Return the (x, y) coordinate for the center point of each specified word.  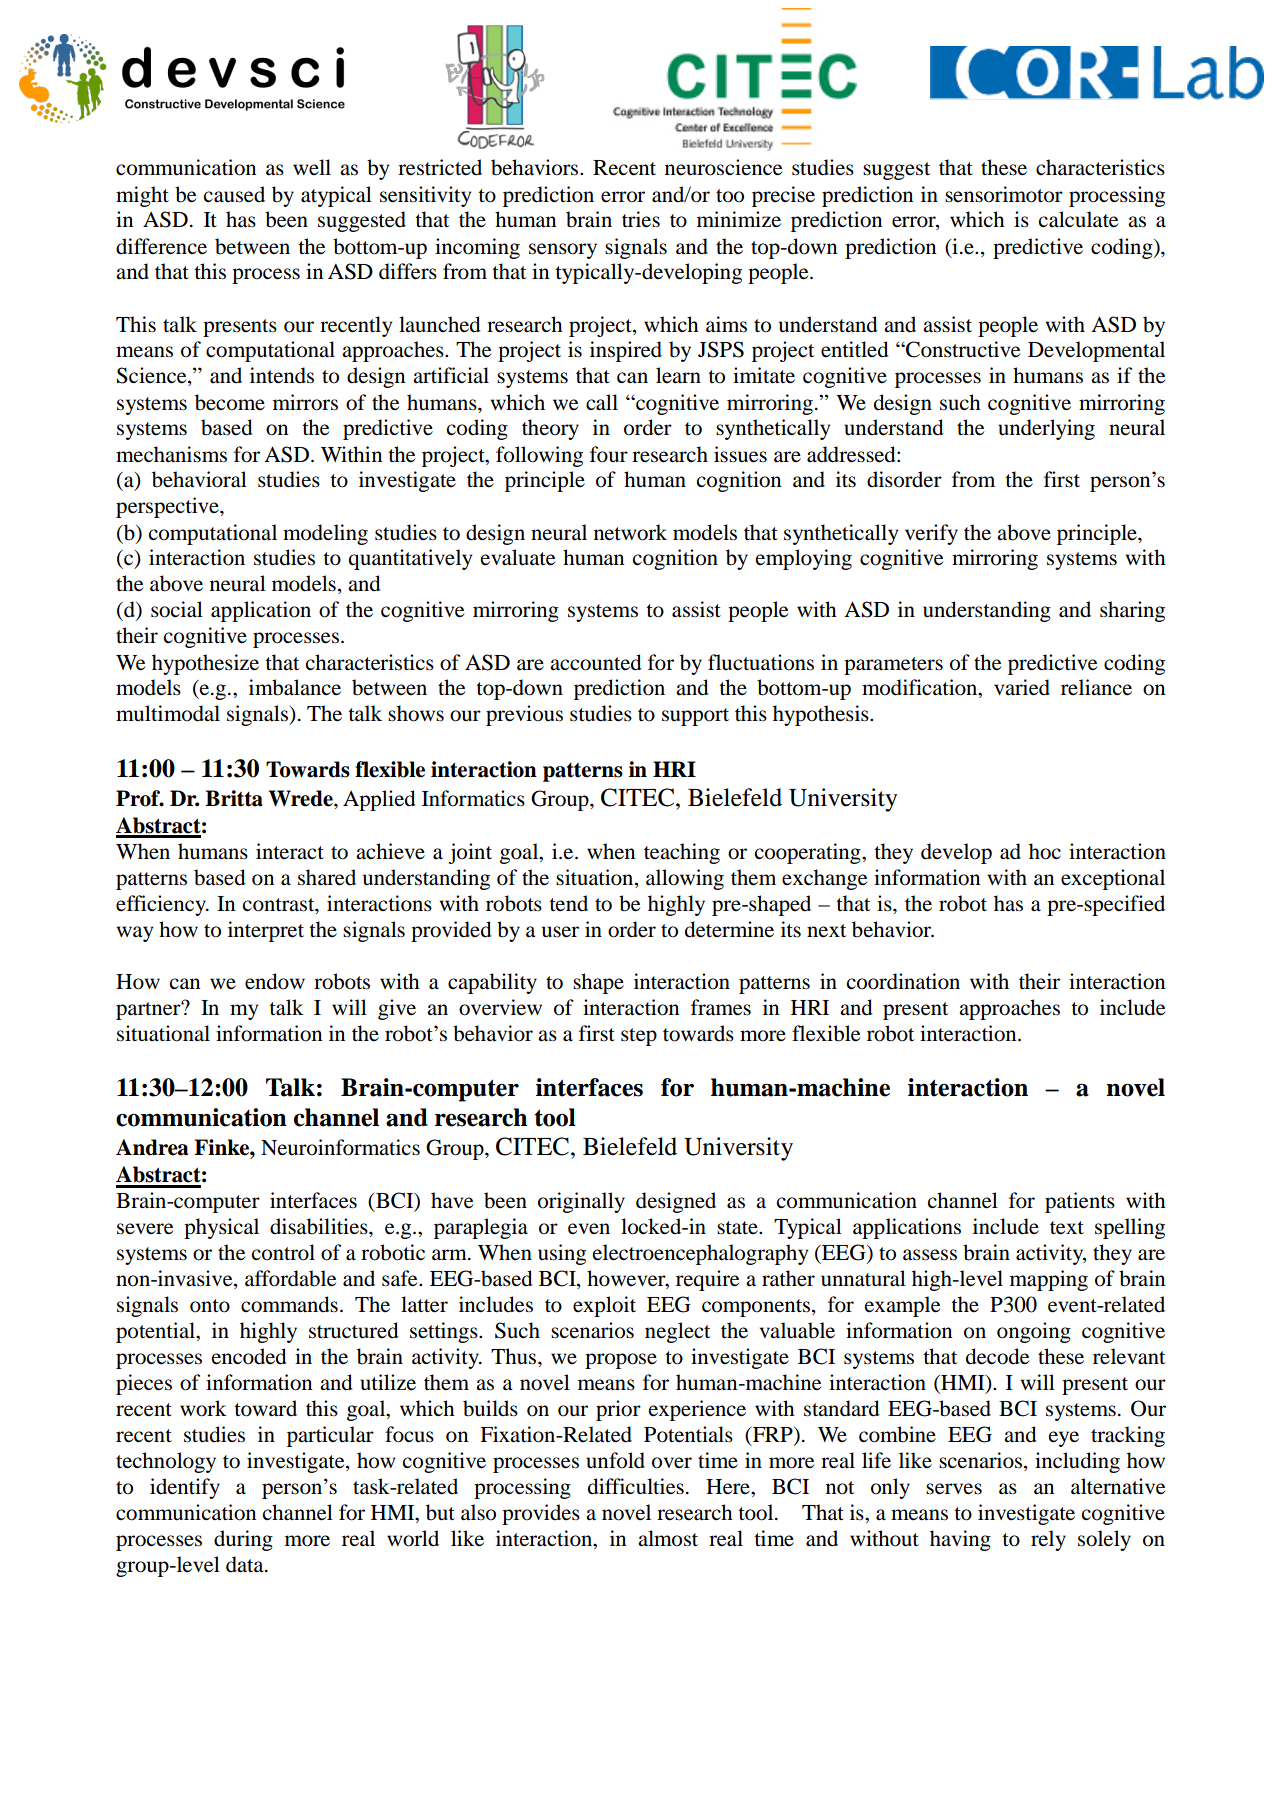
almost (668, 1538)
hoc (1045, 851)
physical (221, 1228)
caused (234, 194)
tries (641, 219)
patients (1080, 1202)
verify (931, 534)
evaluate (518, 557)
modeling (325, 534)
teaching (682, 853)
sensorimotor (1004, 194)
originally (581, 1202)
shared (327, 877)
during (243, 1540)
